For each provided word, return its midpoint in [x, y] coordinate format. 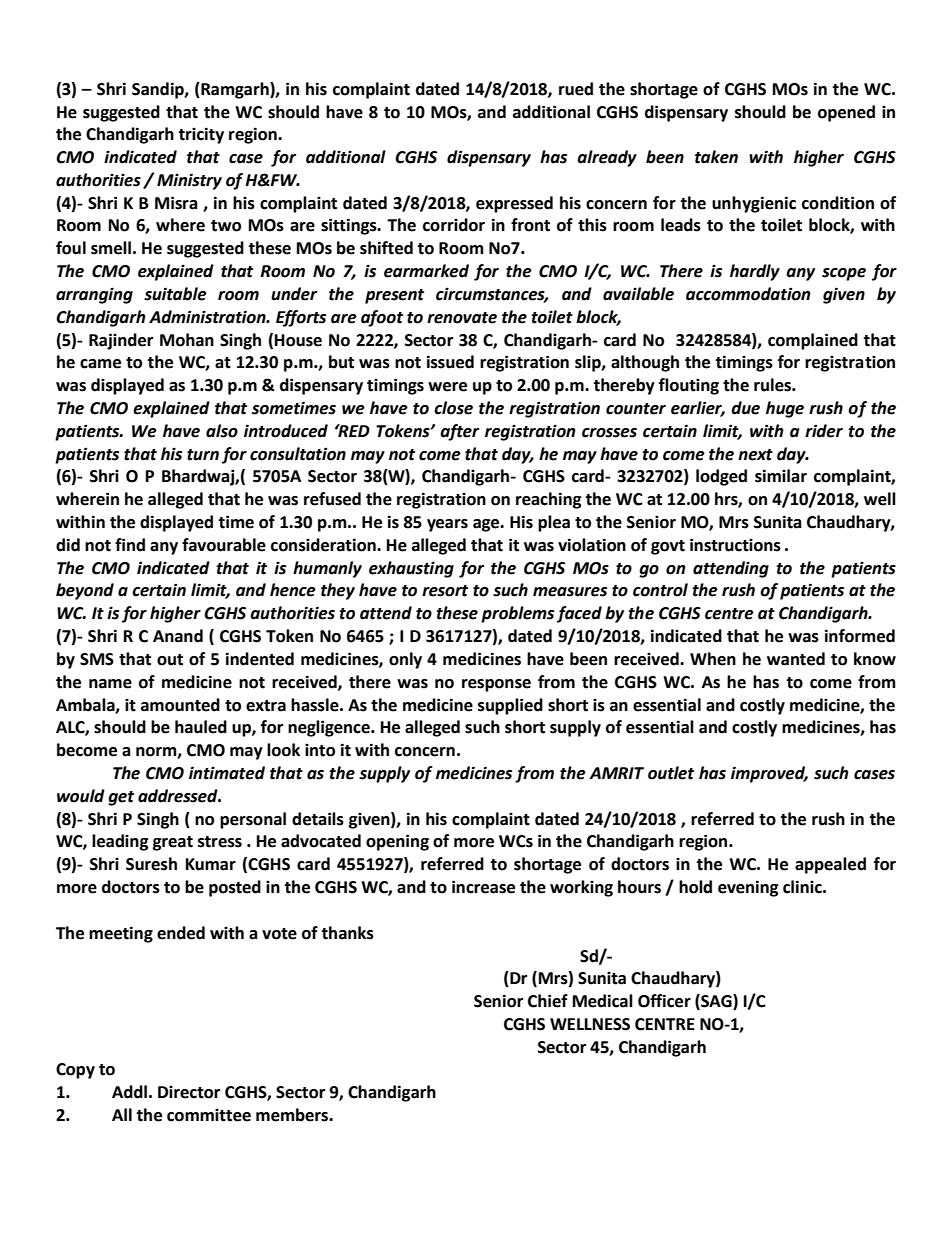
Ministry [189, 181]
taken [716, 157]
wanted [796, 659]
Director [189, 1092]
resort [445, 591]
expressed [514, 204]
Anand [178, 636]
